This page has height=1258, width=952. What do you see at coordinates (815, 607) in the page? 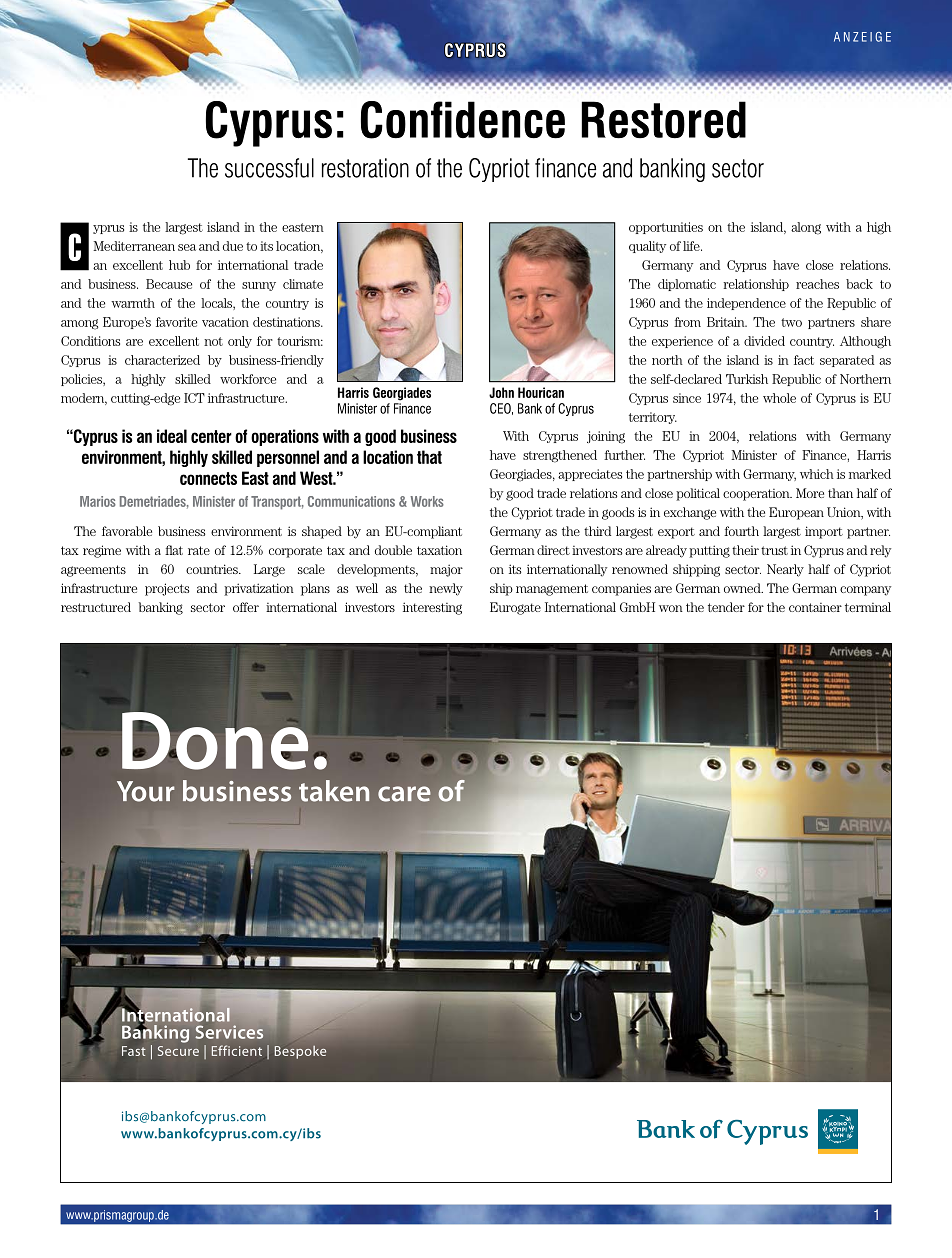
I see `container` at bounding box center [815, 607].
